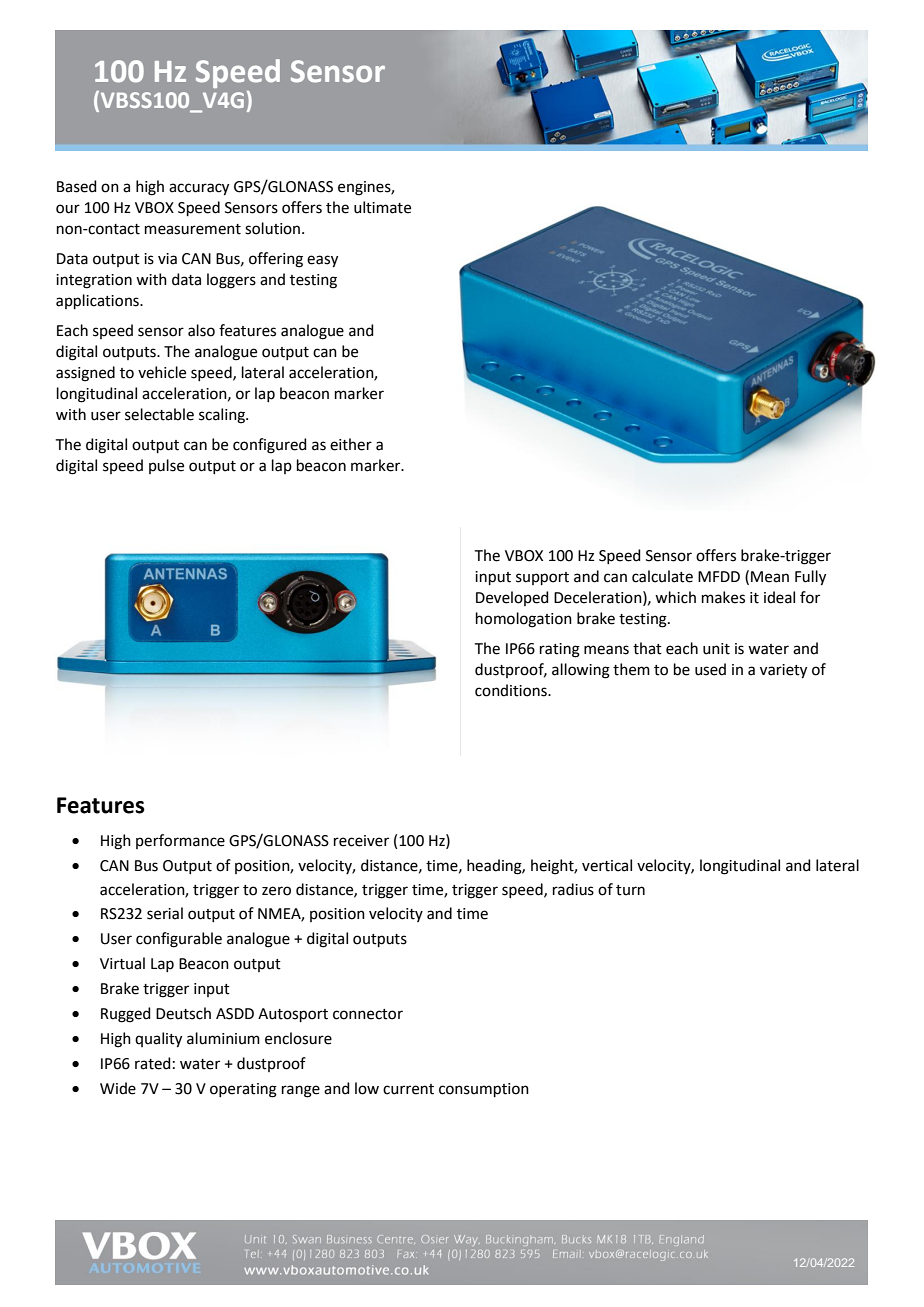 This screenshot has width=924, height=1307. Describe the element at coordinates (322, 261) in the screenshot. I see `easy` at that location.
